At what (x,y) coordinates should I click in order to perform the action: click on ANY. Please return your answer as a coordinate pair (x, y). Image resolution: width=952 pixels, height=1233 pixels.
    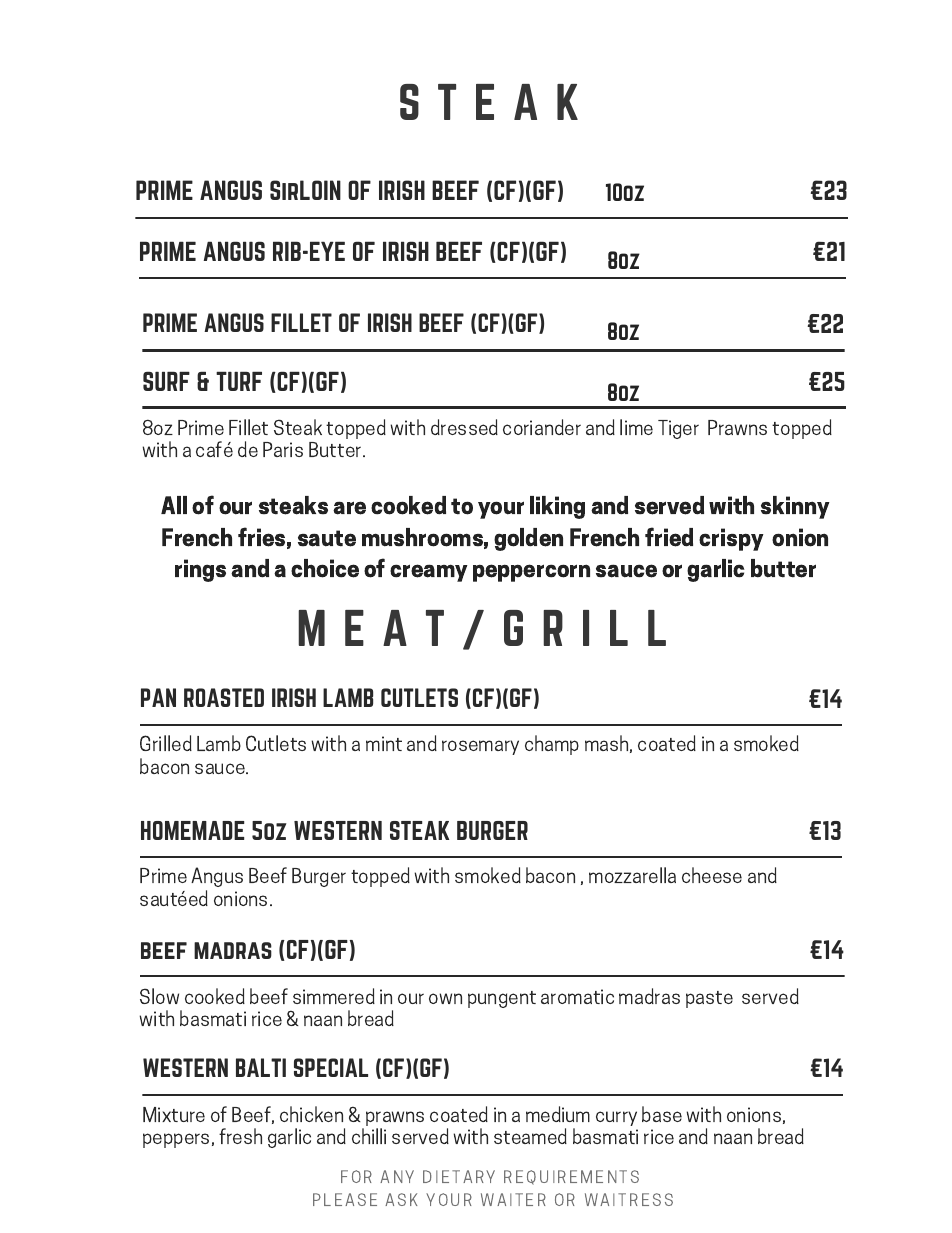
    Looking at the image, I should click on (397, 1176).
